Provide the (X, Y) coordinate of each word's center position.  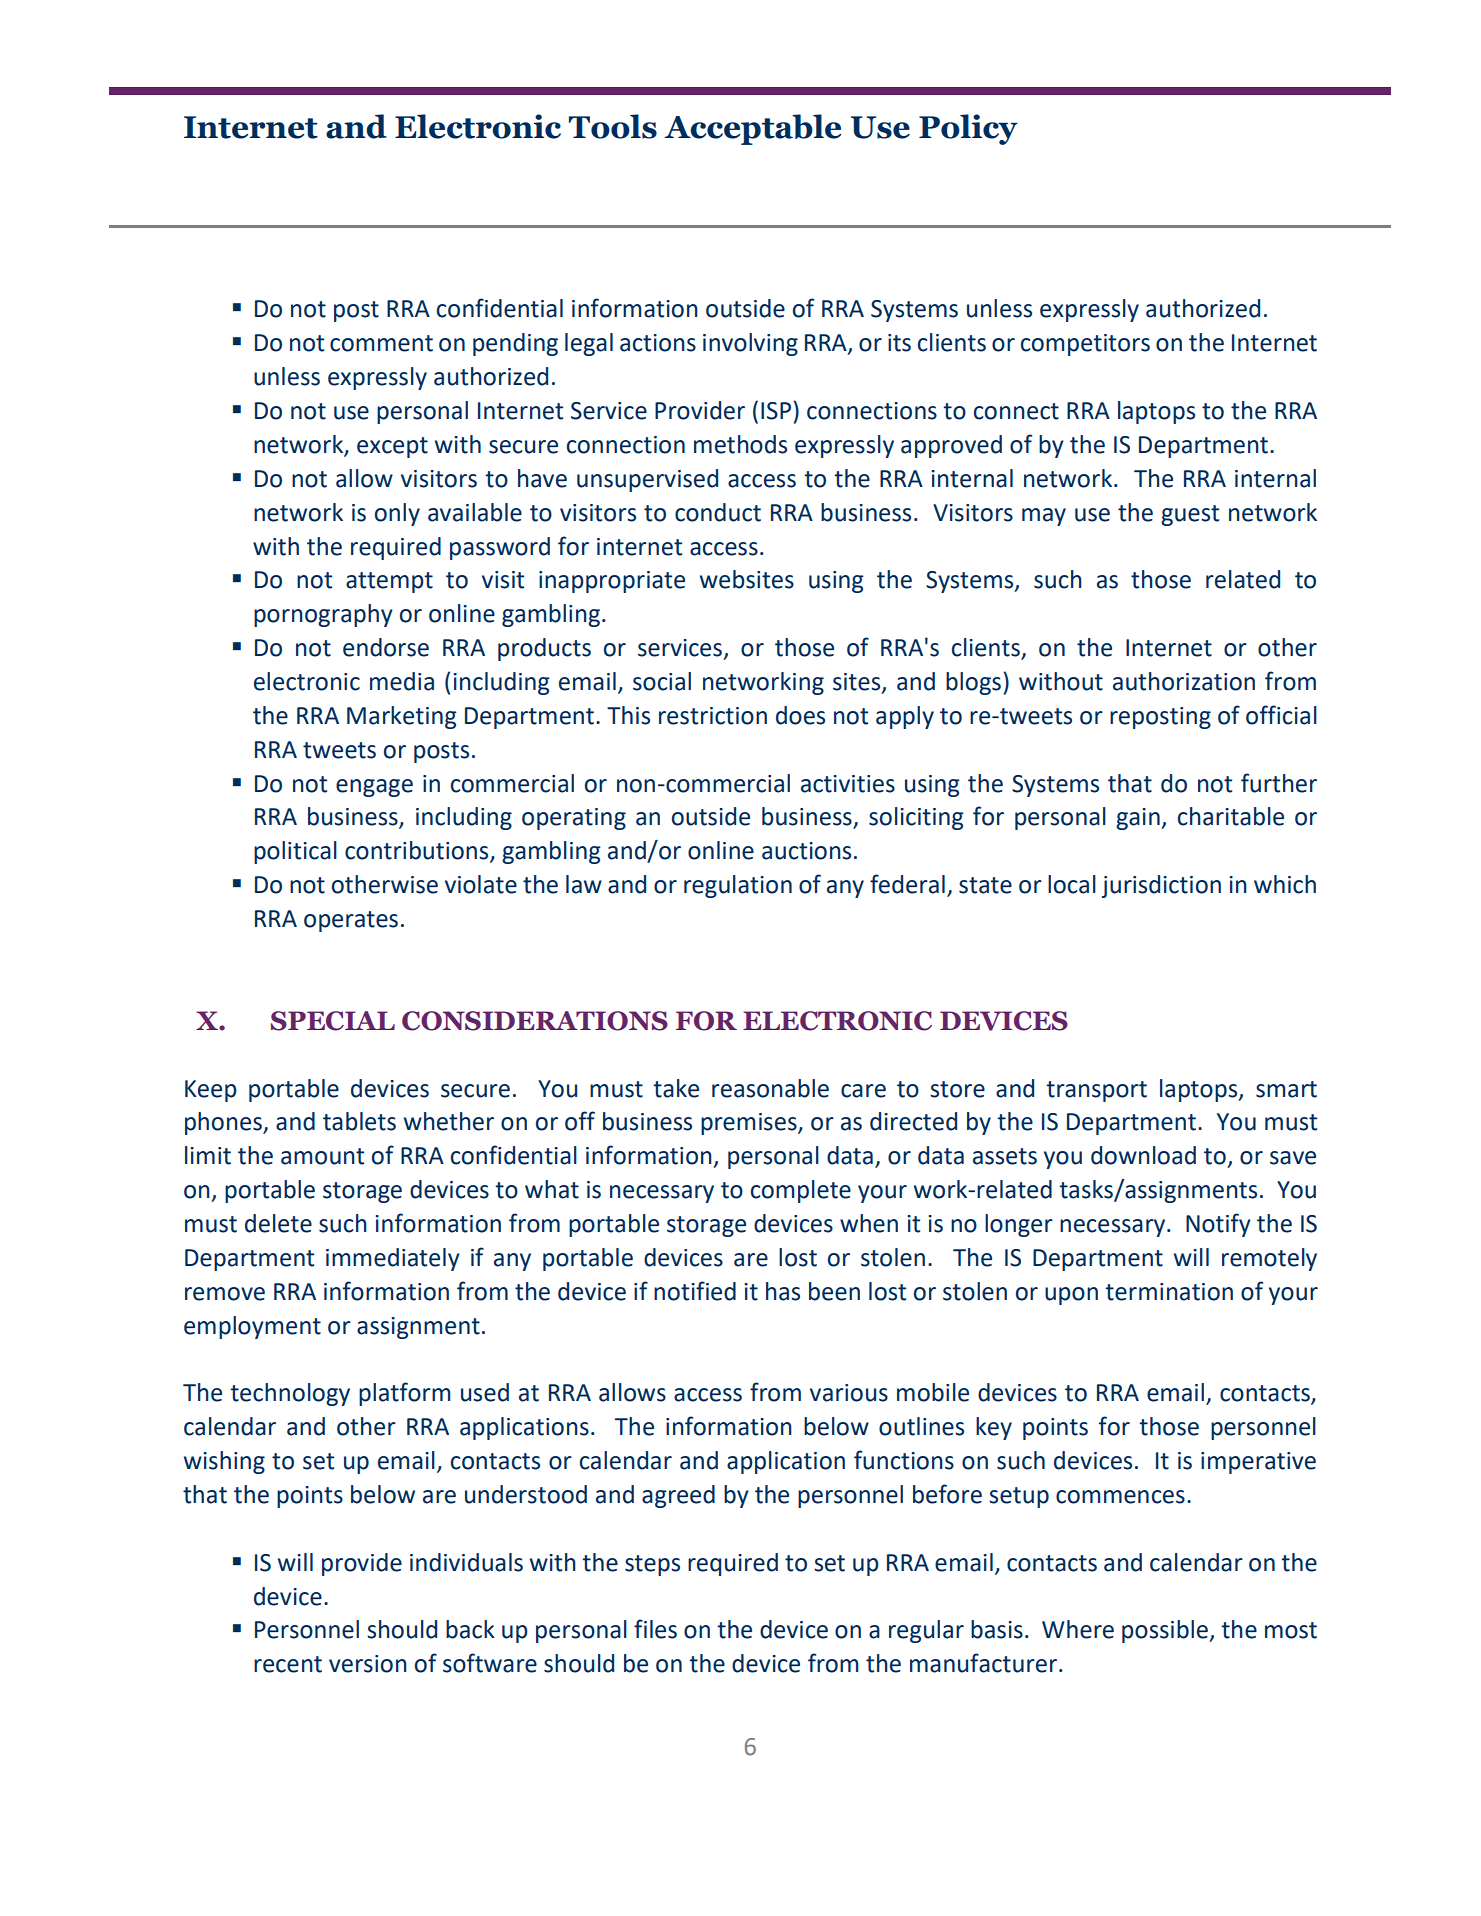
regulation (738, 886)
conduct (718, 512)
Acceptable (753, 129)
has (783, 1291)
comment (381, 343)
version (368, 1664)
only (397, 514)
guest (1190, 515)
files (655, 1629)
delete (278, 1223)
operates (351, 921)
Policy (968, 129)
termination (1169, 1292)
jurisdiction (1161, 886)
